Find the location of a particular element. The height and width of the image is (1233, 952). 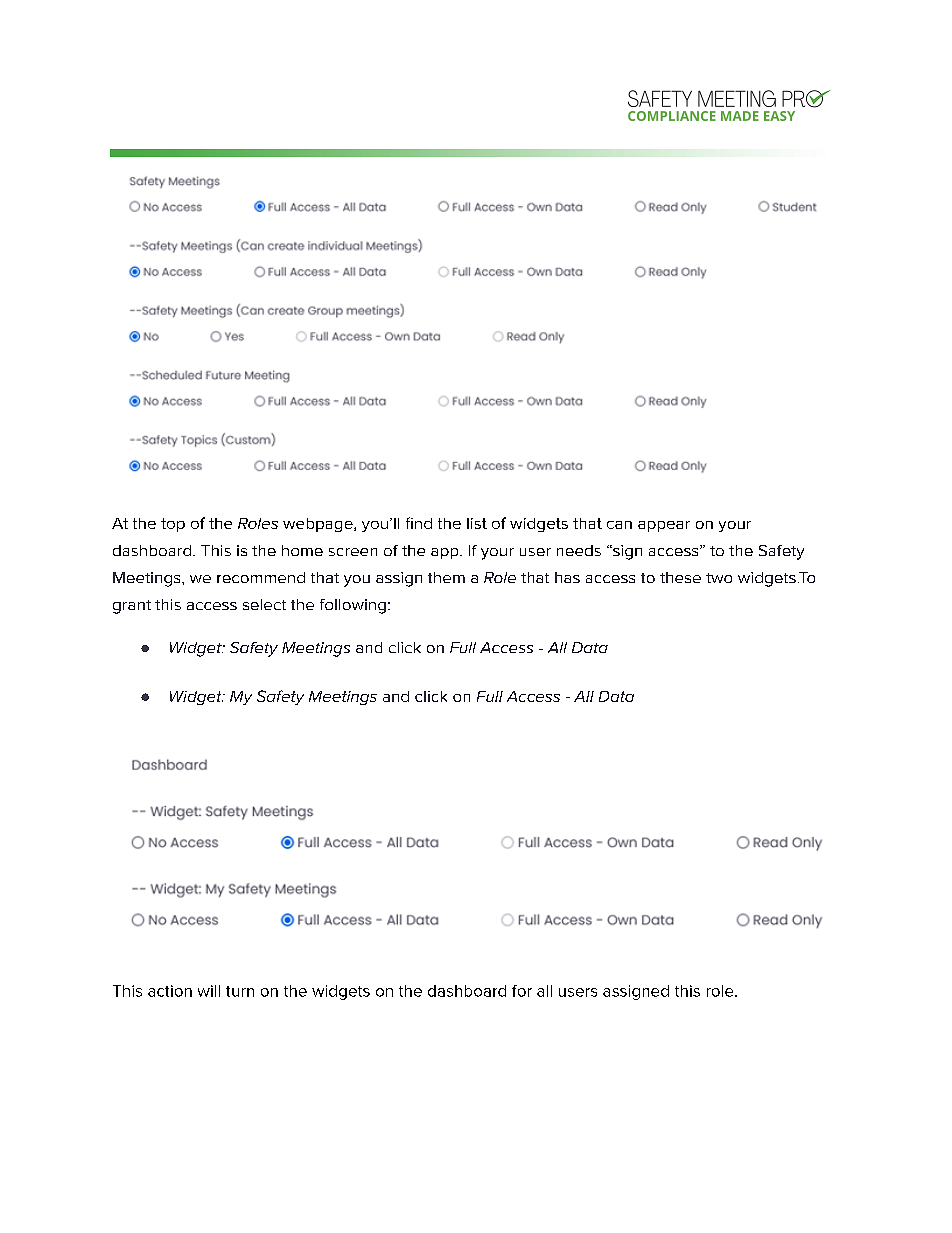

find is located at coordinates (419, 523).
